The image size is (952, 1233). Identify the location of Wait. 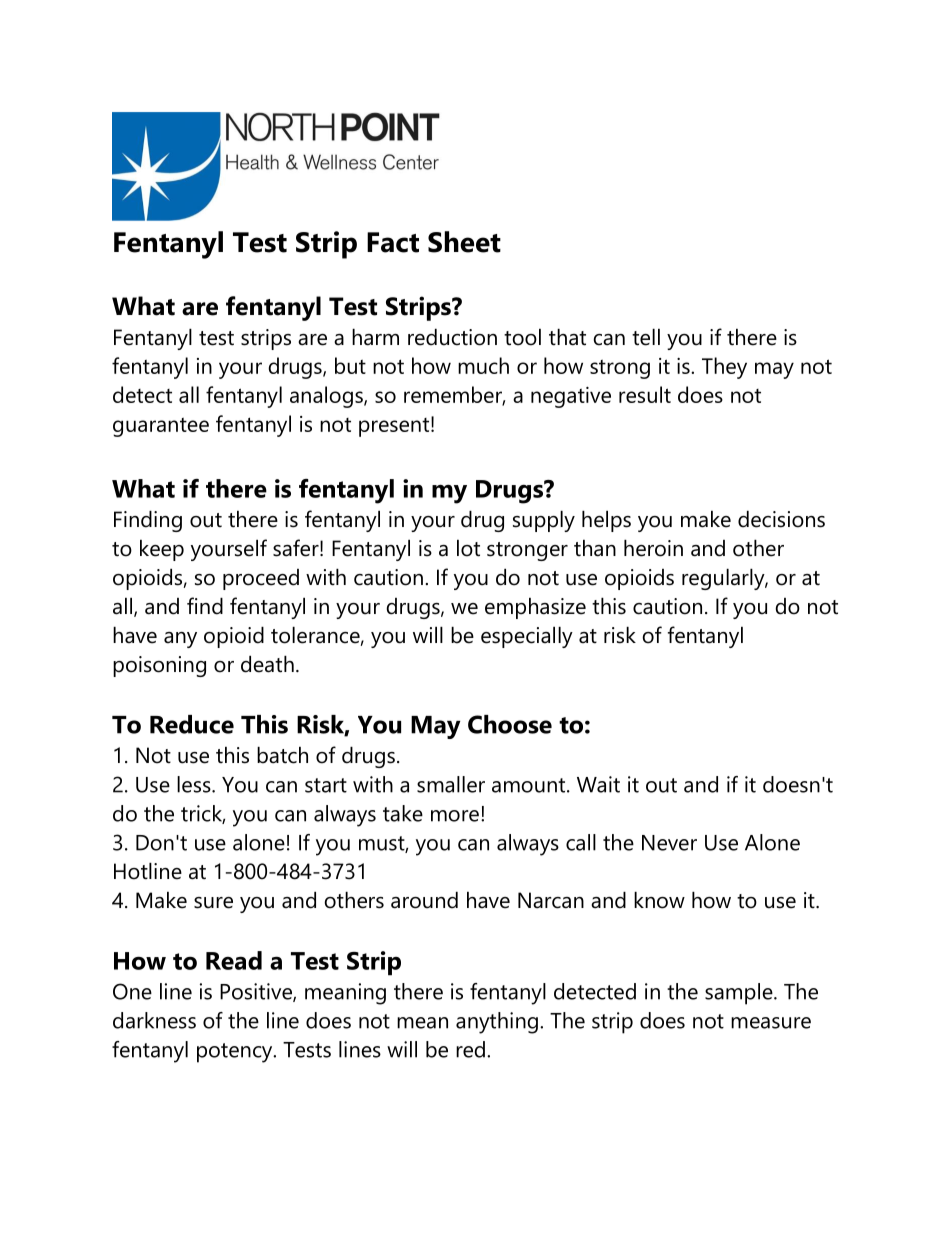
(598, 784).
